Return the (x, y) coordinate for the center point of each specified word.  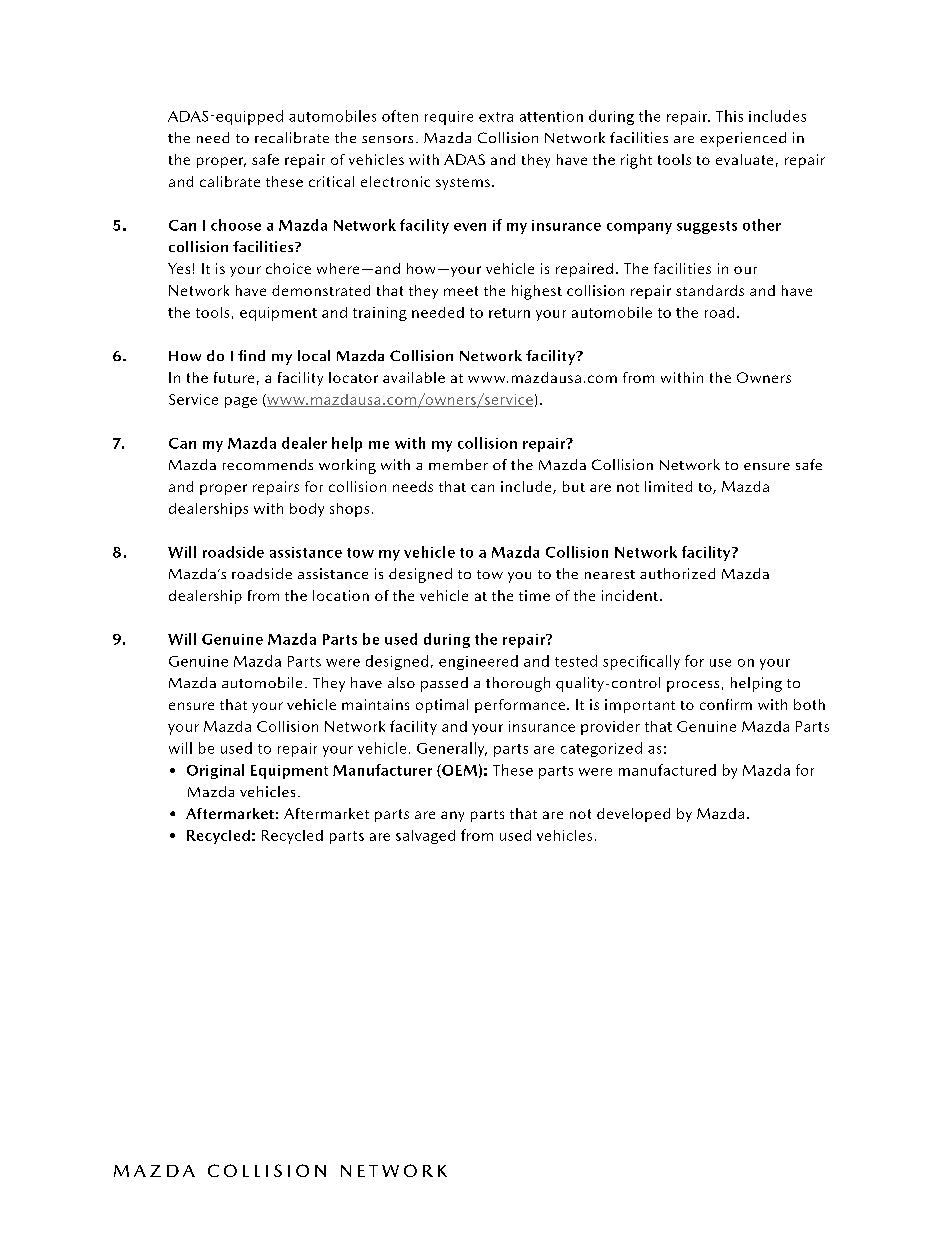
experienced (743, 139)
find (251, 355)
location (341, 595)
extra (496, 117)
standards (710, 290)
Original (215, 771)
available (414, 377)
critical (331, 181)
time (534, 595)
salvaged (425, 837)
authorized (677, 573)
